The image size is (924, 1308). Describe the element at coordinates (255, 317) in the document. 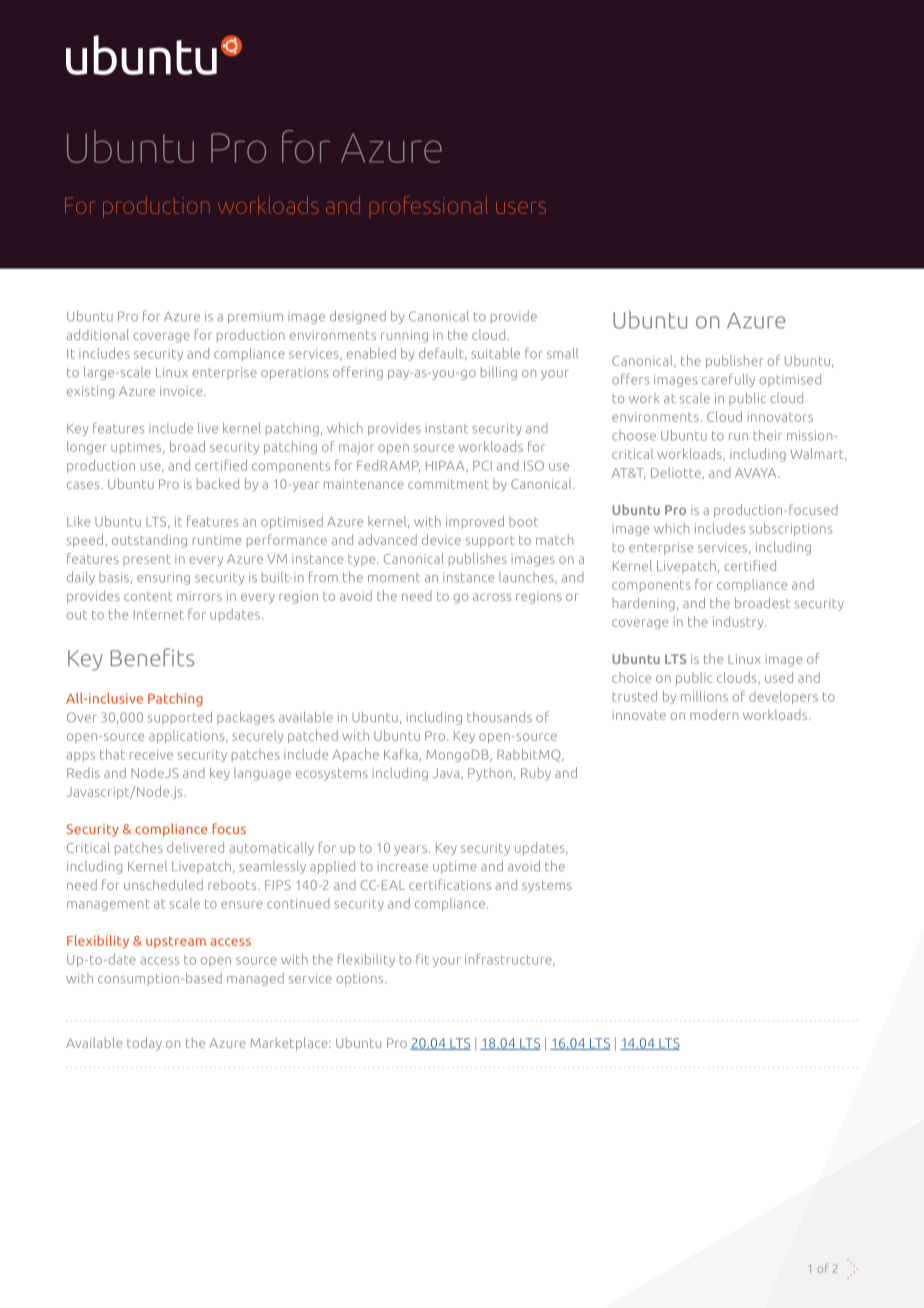

I see `premium` at that location.
